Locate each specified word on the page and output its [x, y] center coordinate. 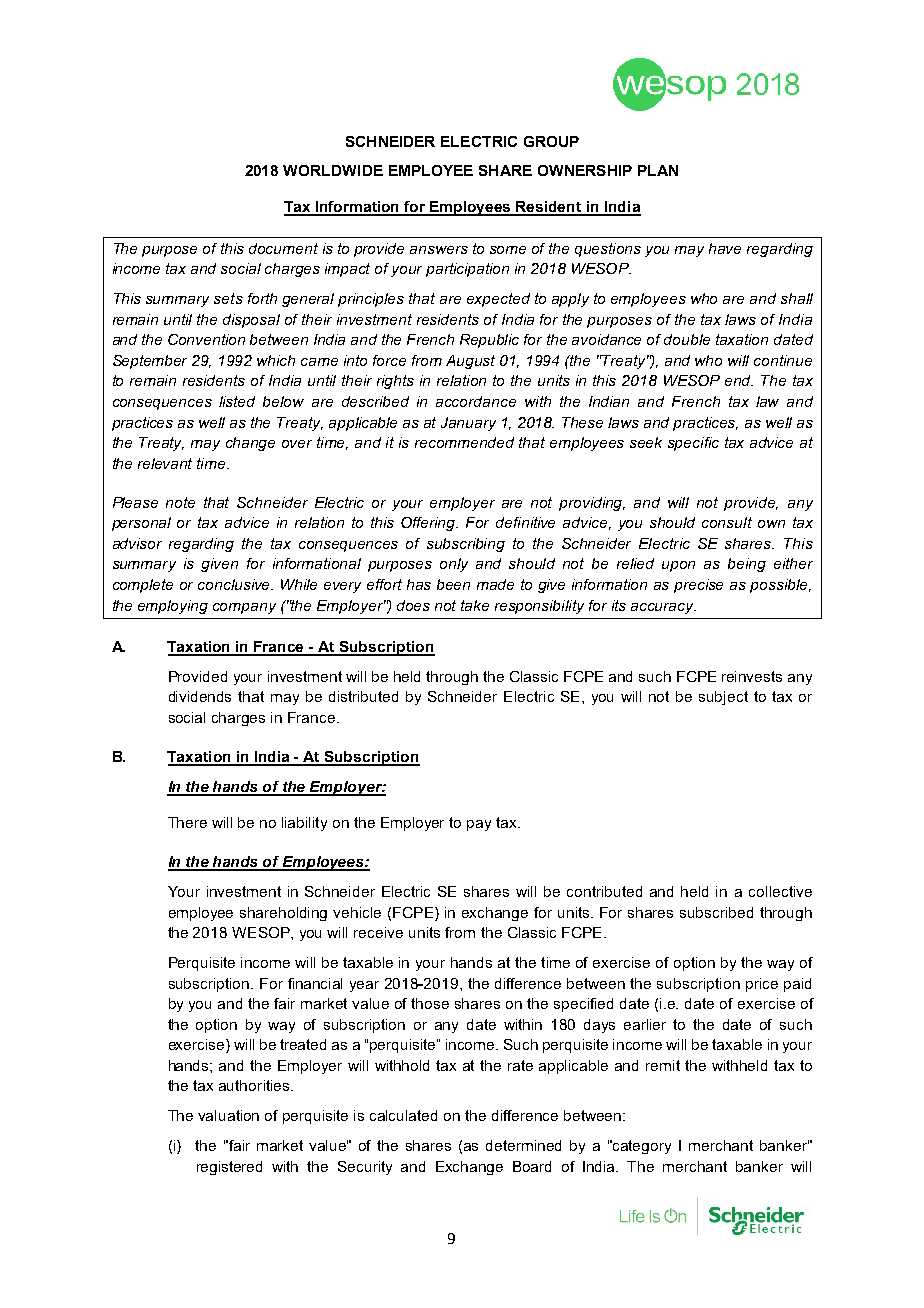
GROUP [551, 141]
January [468, 424]
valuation [228, 1115]
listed [237, 401]
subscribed [716, 912]
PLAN [658, 170]
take [475, 605]
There [187, 822]
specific [693, 444]
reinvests [752, 676]
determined [523, 1145]
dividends [200, 696]
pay [479, 825]
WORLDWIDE [333, 170]
